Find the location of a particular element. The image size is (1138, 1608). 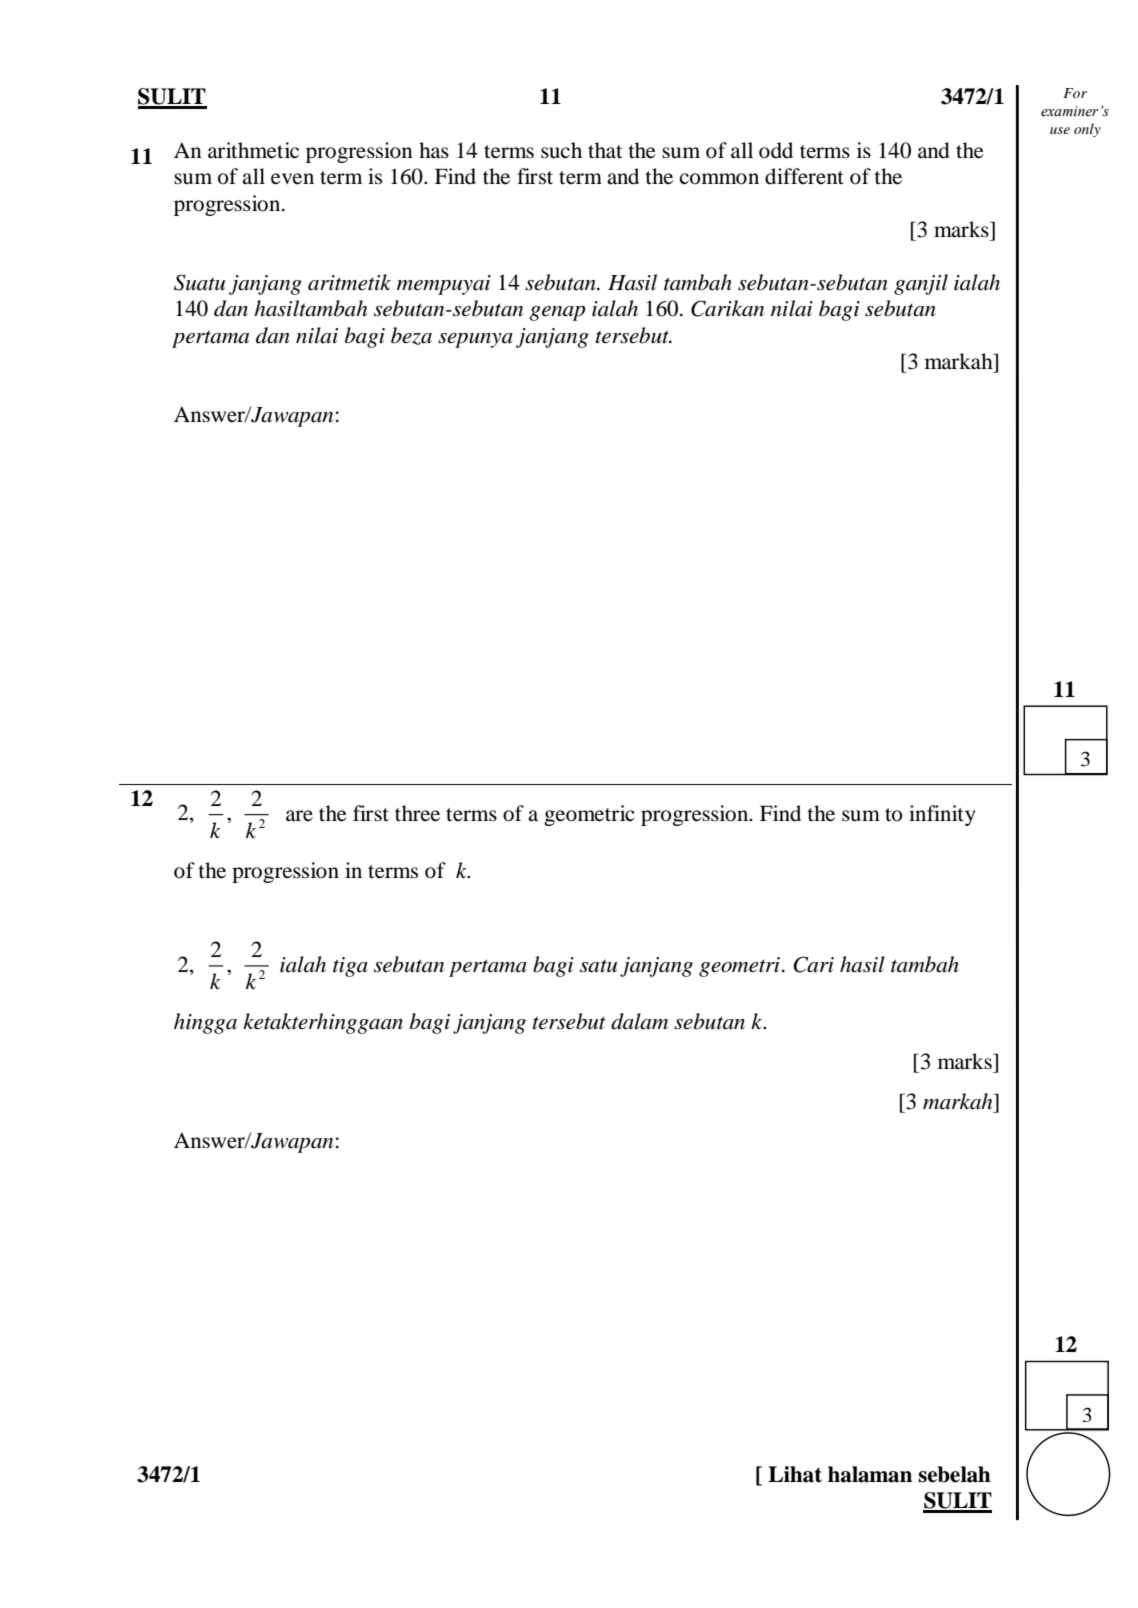

dalam is located at coordinates (639, 1021).
